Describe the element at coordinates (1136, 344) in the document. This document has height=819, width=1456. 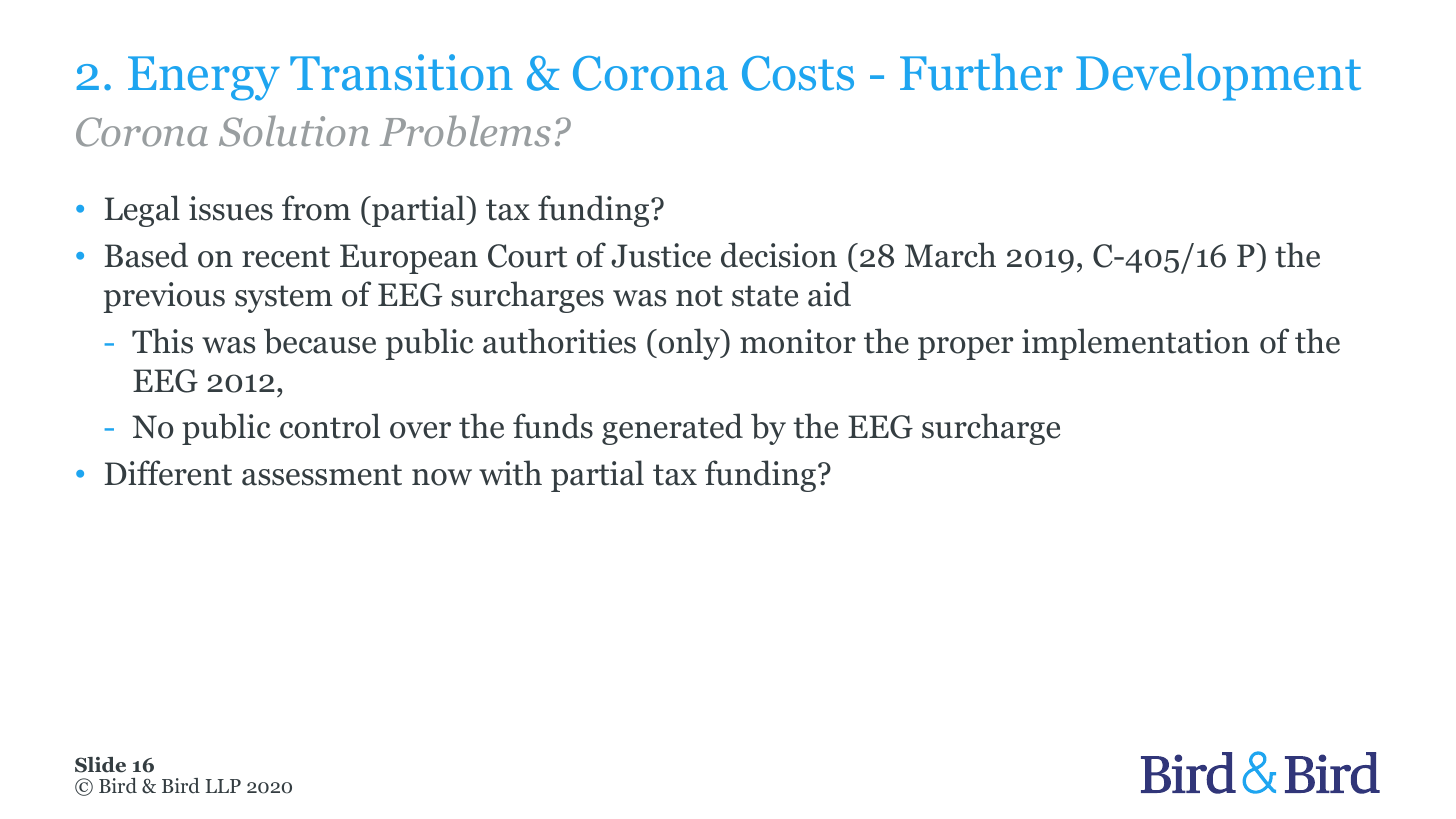
I see `implementation` at that location.
